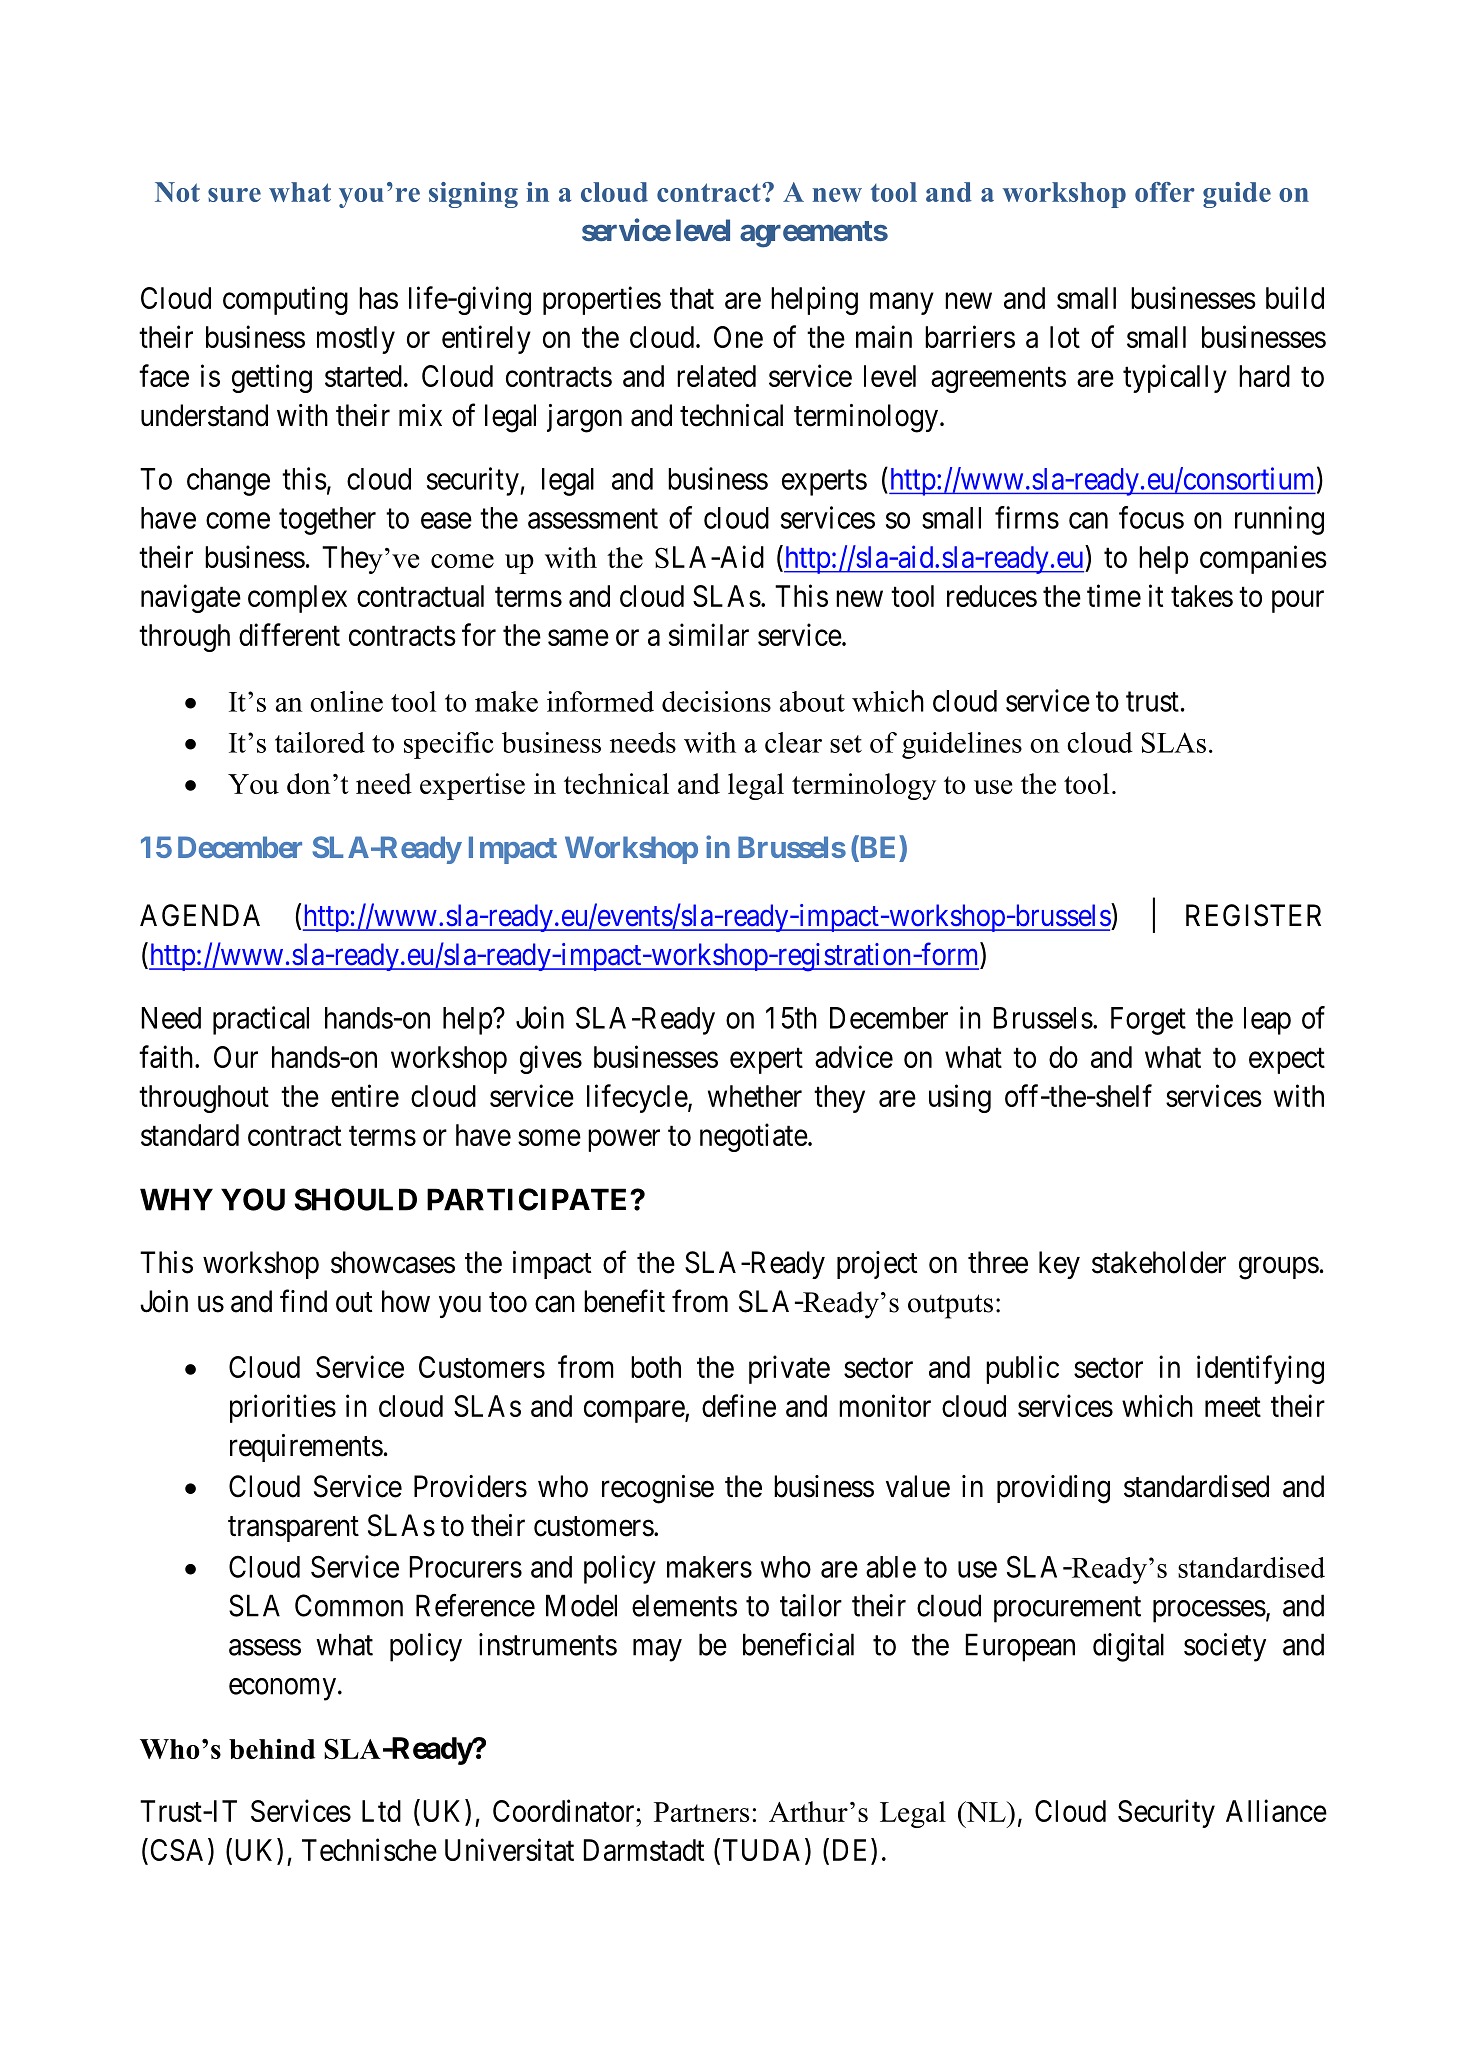 Image resolution: width=1465 pixels, height=2071 pixels. I want to click on Forget, so click(1148, 1021).
